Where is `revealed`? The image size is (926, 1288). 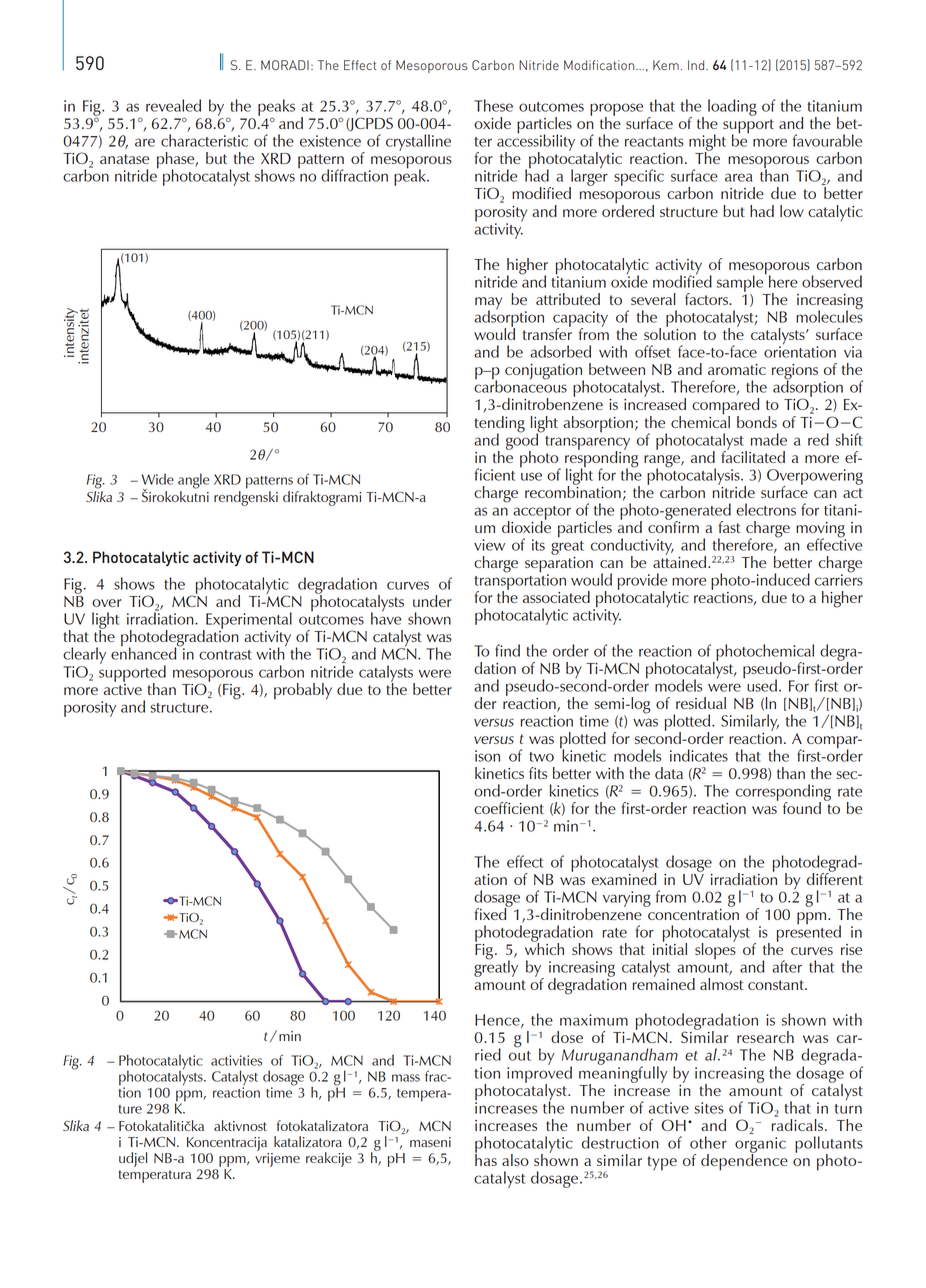 revealed is located at coordinates (173, 105).
